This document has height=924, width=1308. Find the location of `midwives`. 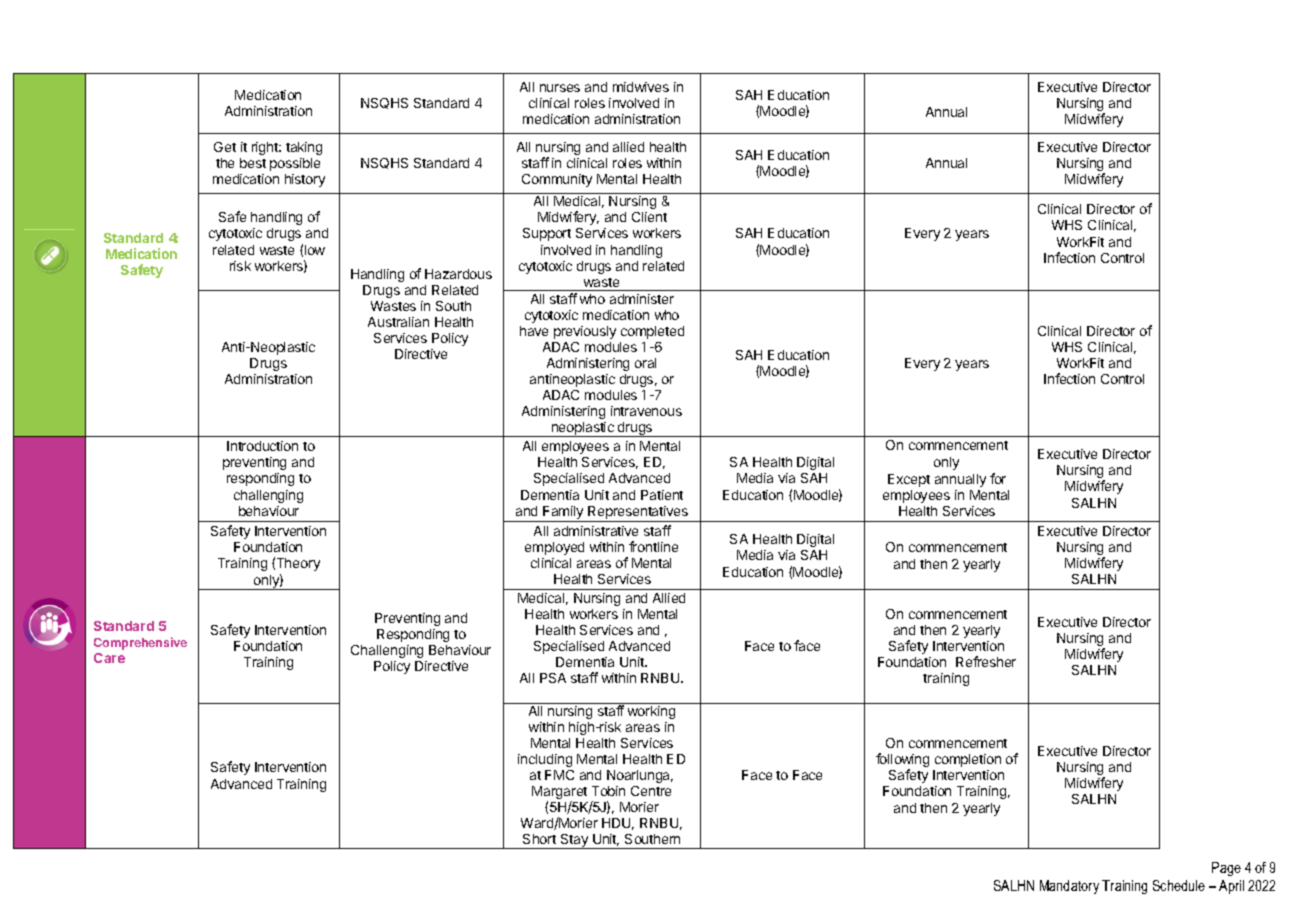

midwives is located at coordinates (641, 87).
